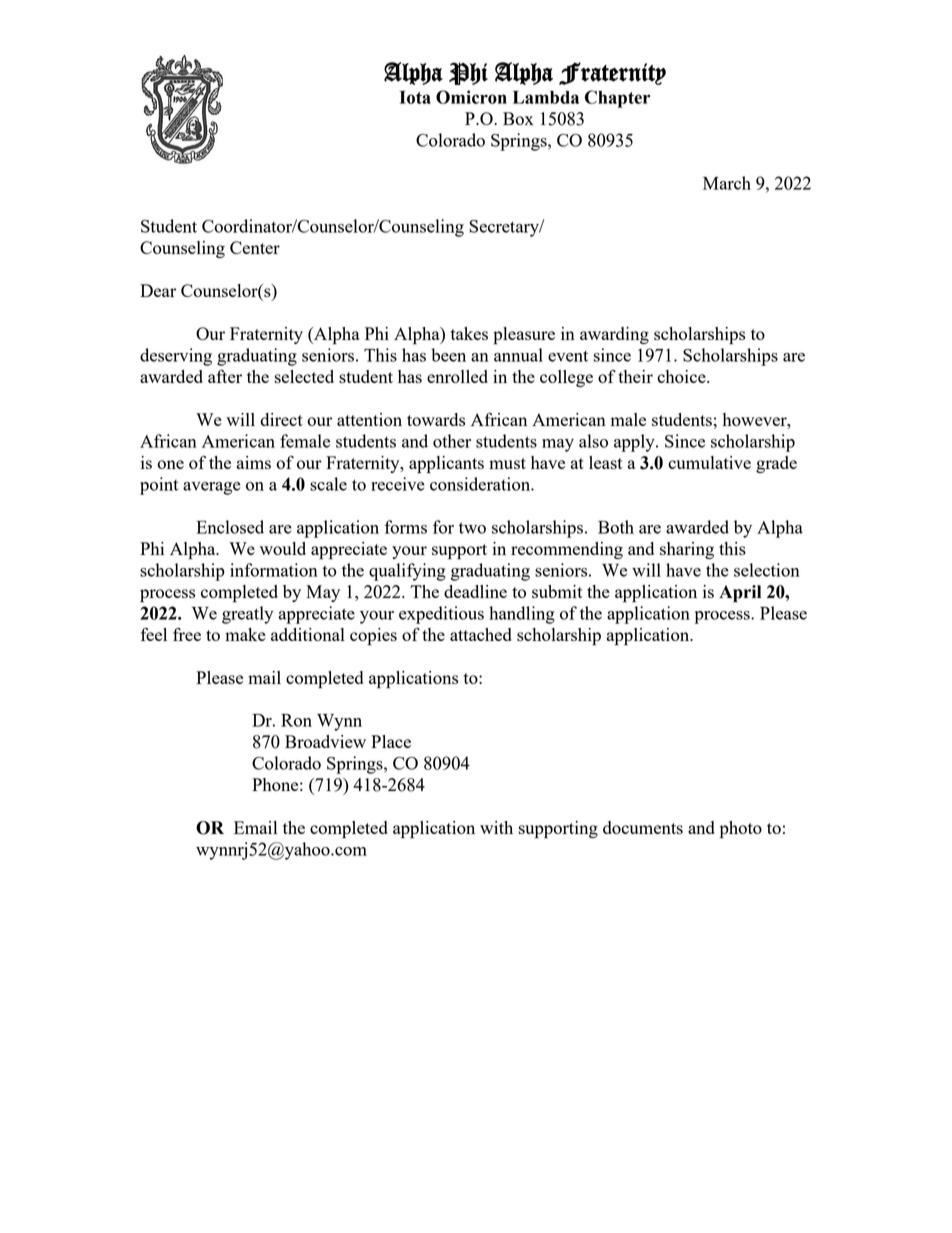 The image size is (952, 1233). What do you see at coordinates (254, 462) in the image?
I see `aims` at bounding box center [254, 462].
